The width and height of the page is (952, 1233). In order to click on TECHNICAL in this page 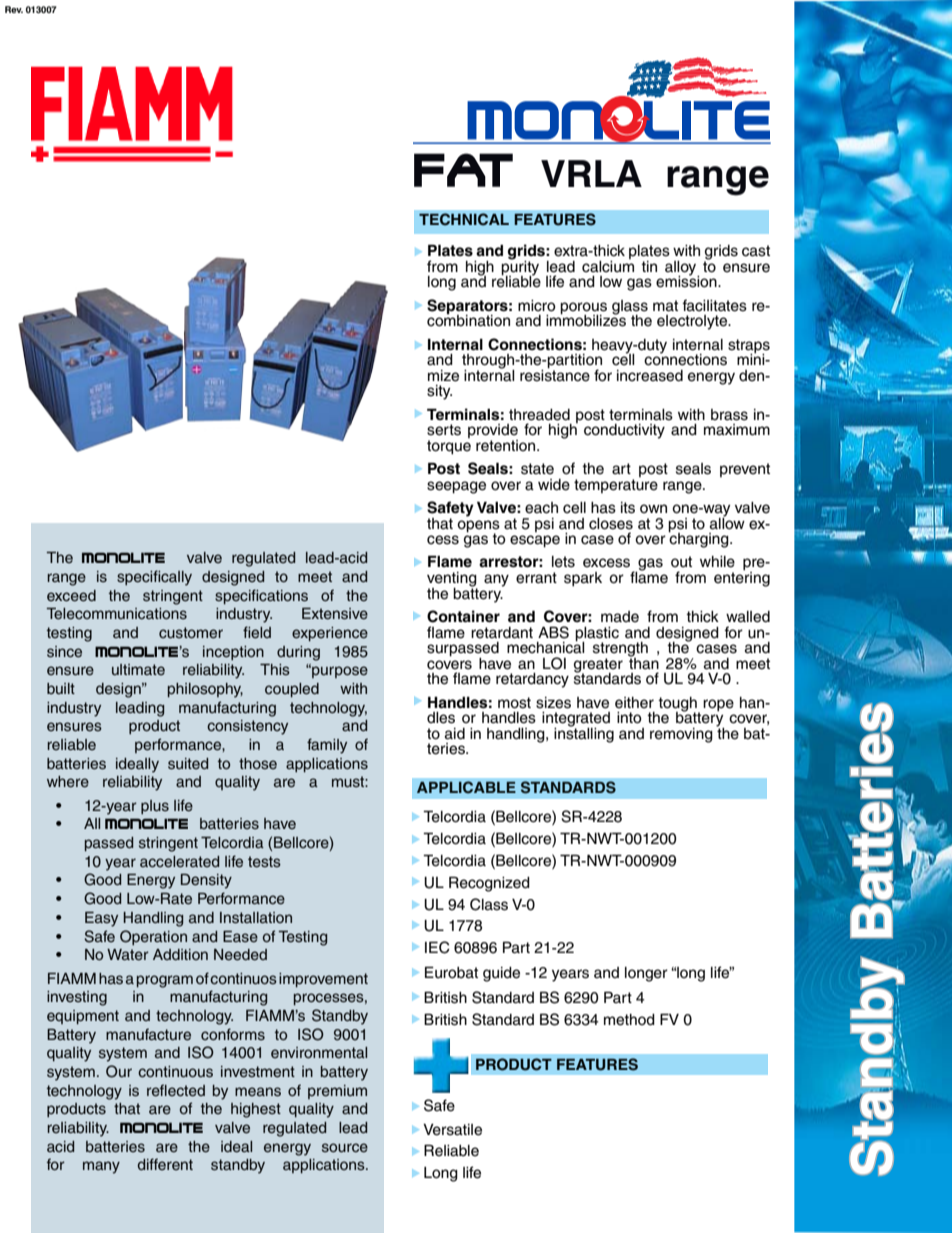, I will do `click(464, 219)`.
